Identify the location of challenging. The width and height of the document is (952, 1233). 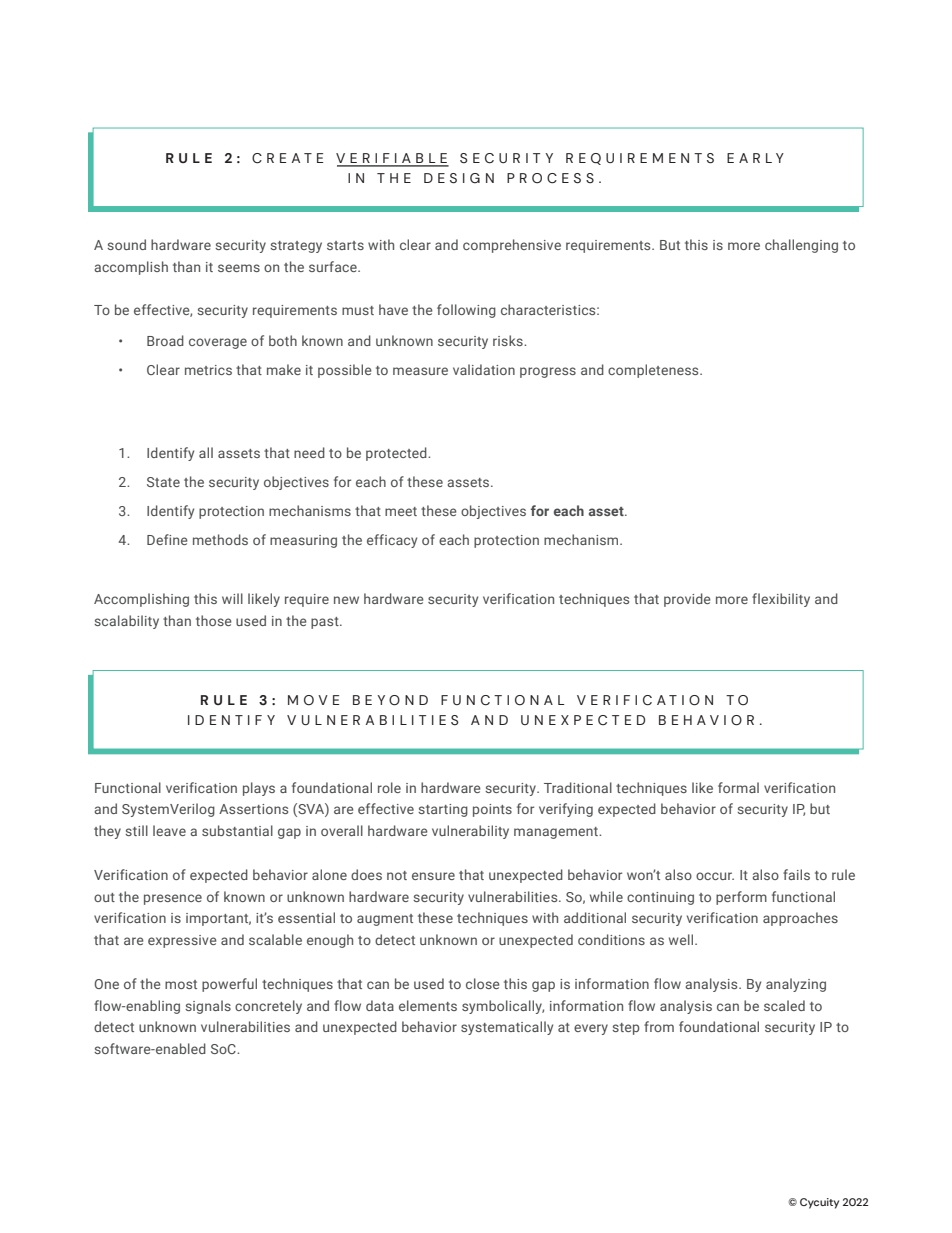
(801, 246).
